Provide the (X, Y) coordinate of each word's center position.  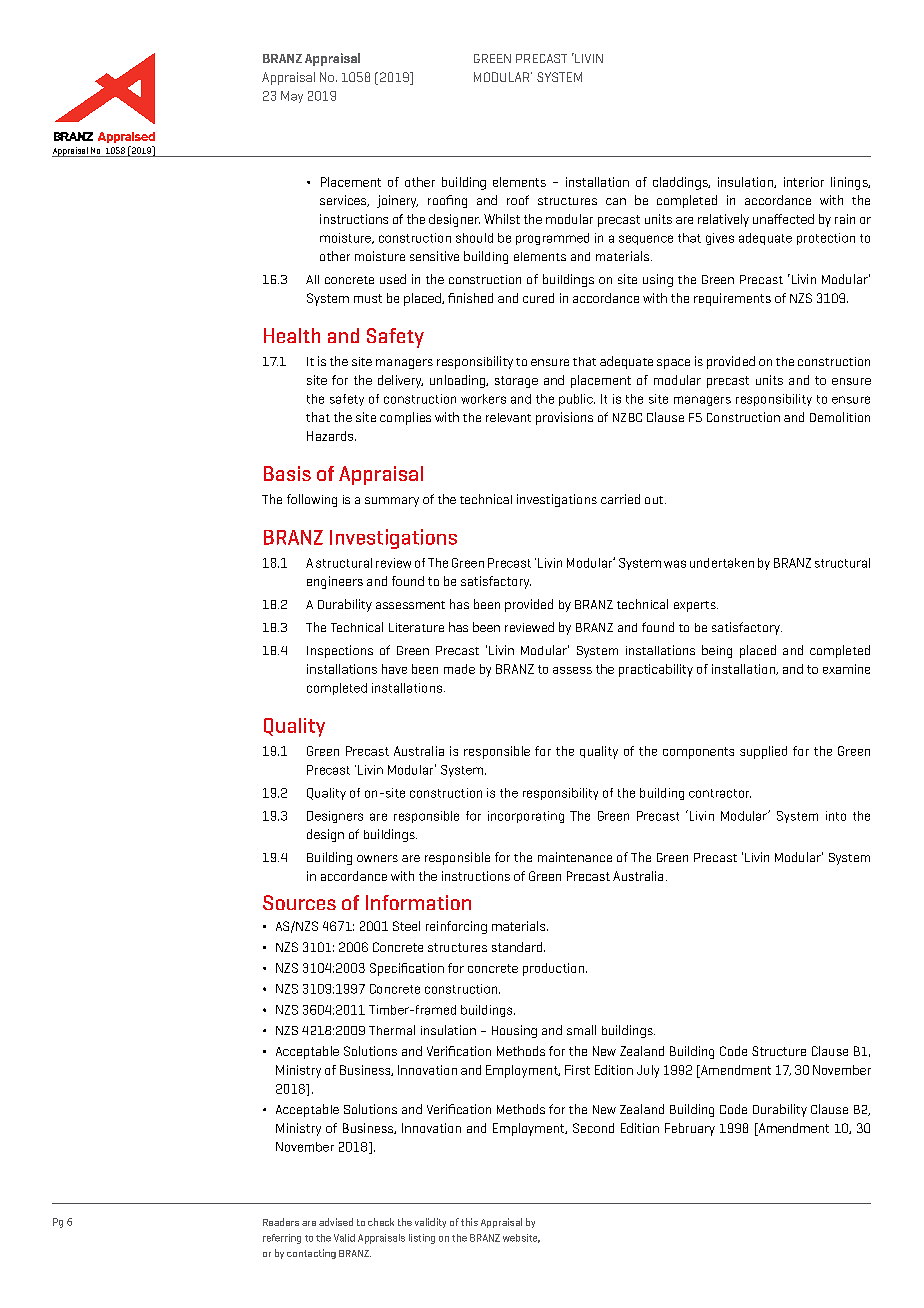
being (717, 651)
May (292, 97)
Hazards (331, 436)
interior (804, 182)
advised (336, 1222)
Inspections (340, 651)
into (836, 816)
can (616, 201)
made (459, 669)
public (577, 400)
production (553, 969)
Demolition (840, 417)
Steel (406, 926)
